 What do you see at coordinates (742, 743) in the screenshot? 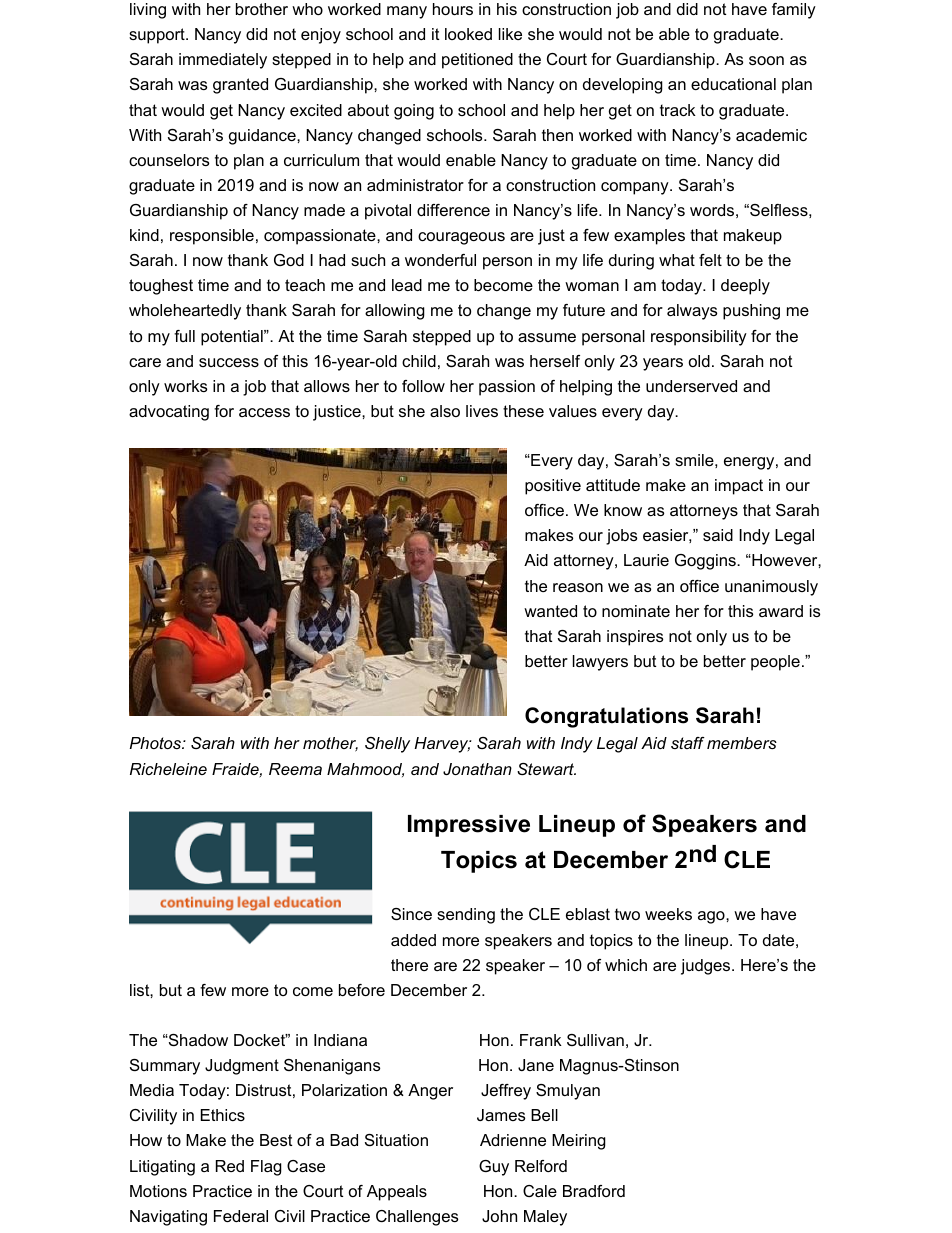
I see `members` at bounding box center [742, 743].
